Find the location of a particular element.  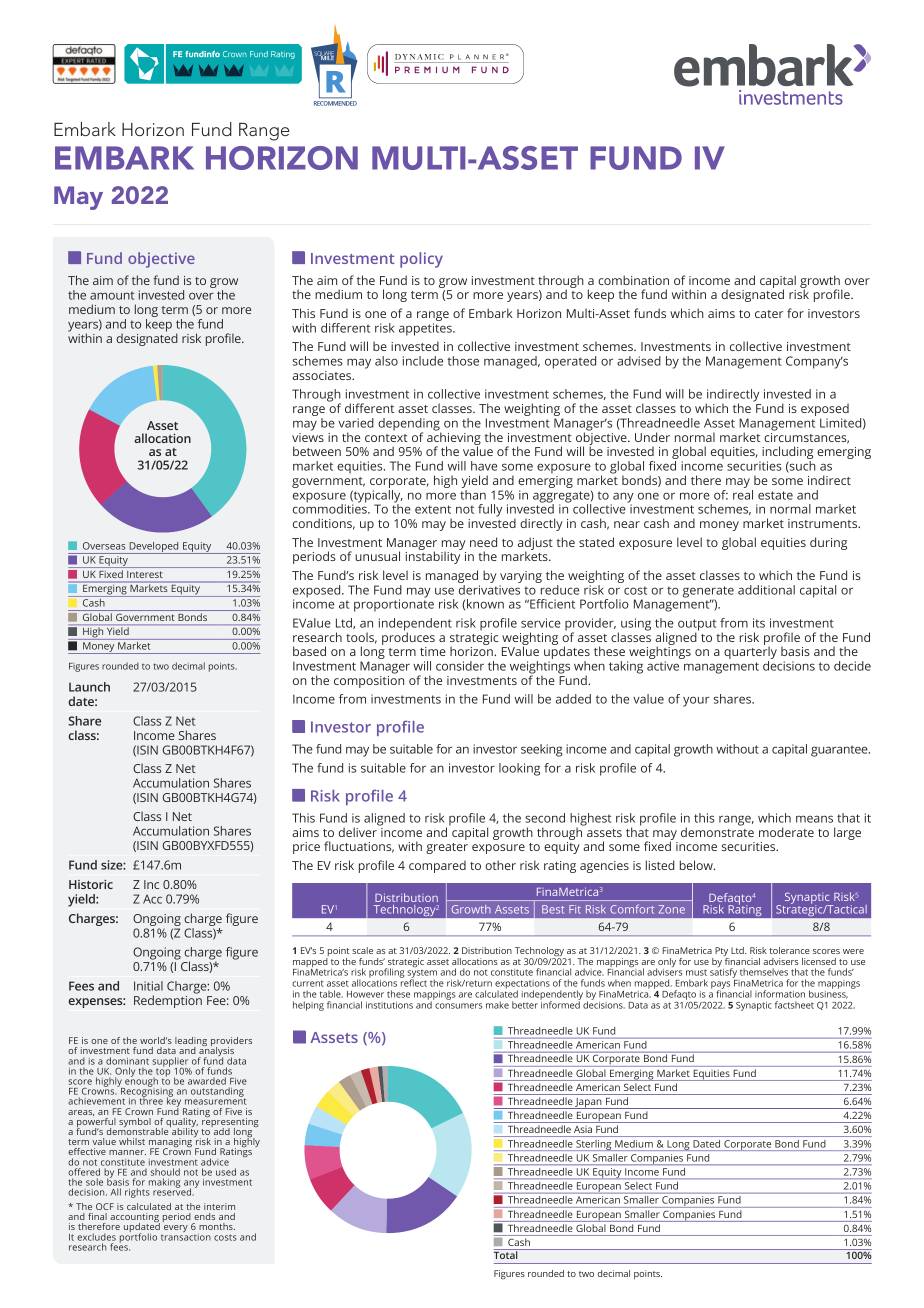

known is located at coordinates (485, 604).
